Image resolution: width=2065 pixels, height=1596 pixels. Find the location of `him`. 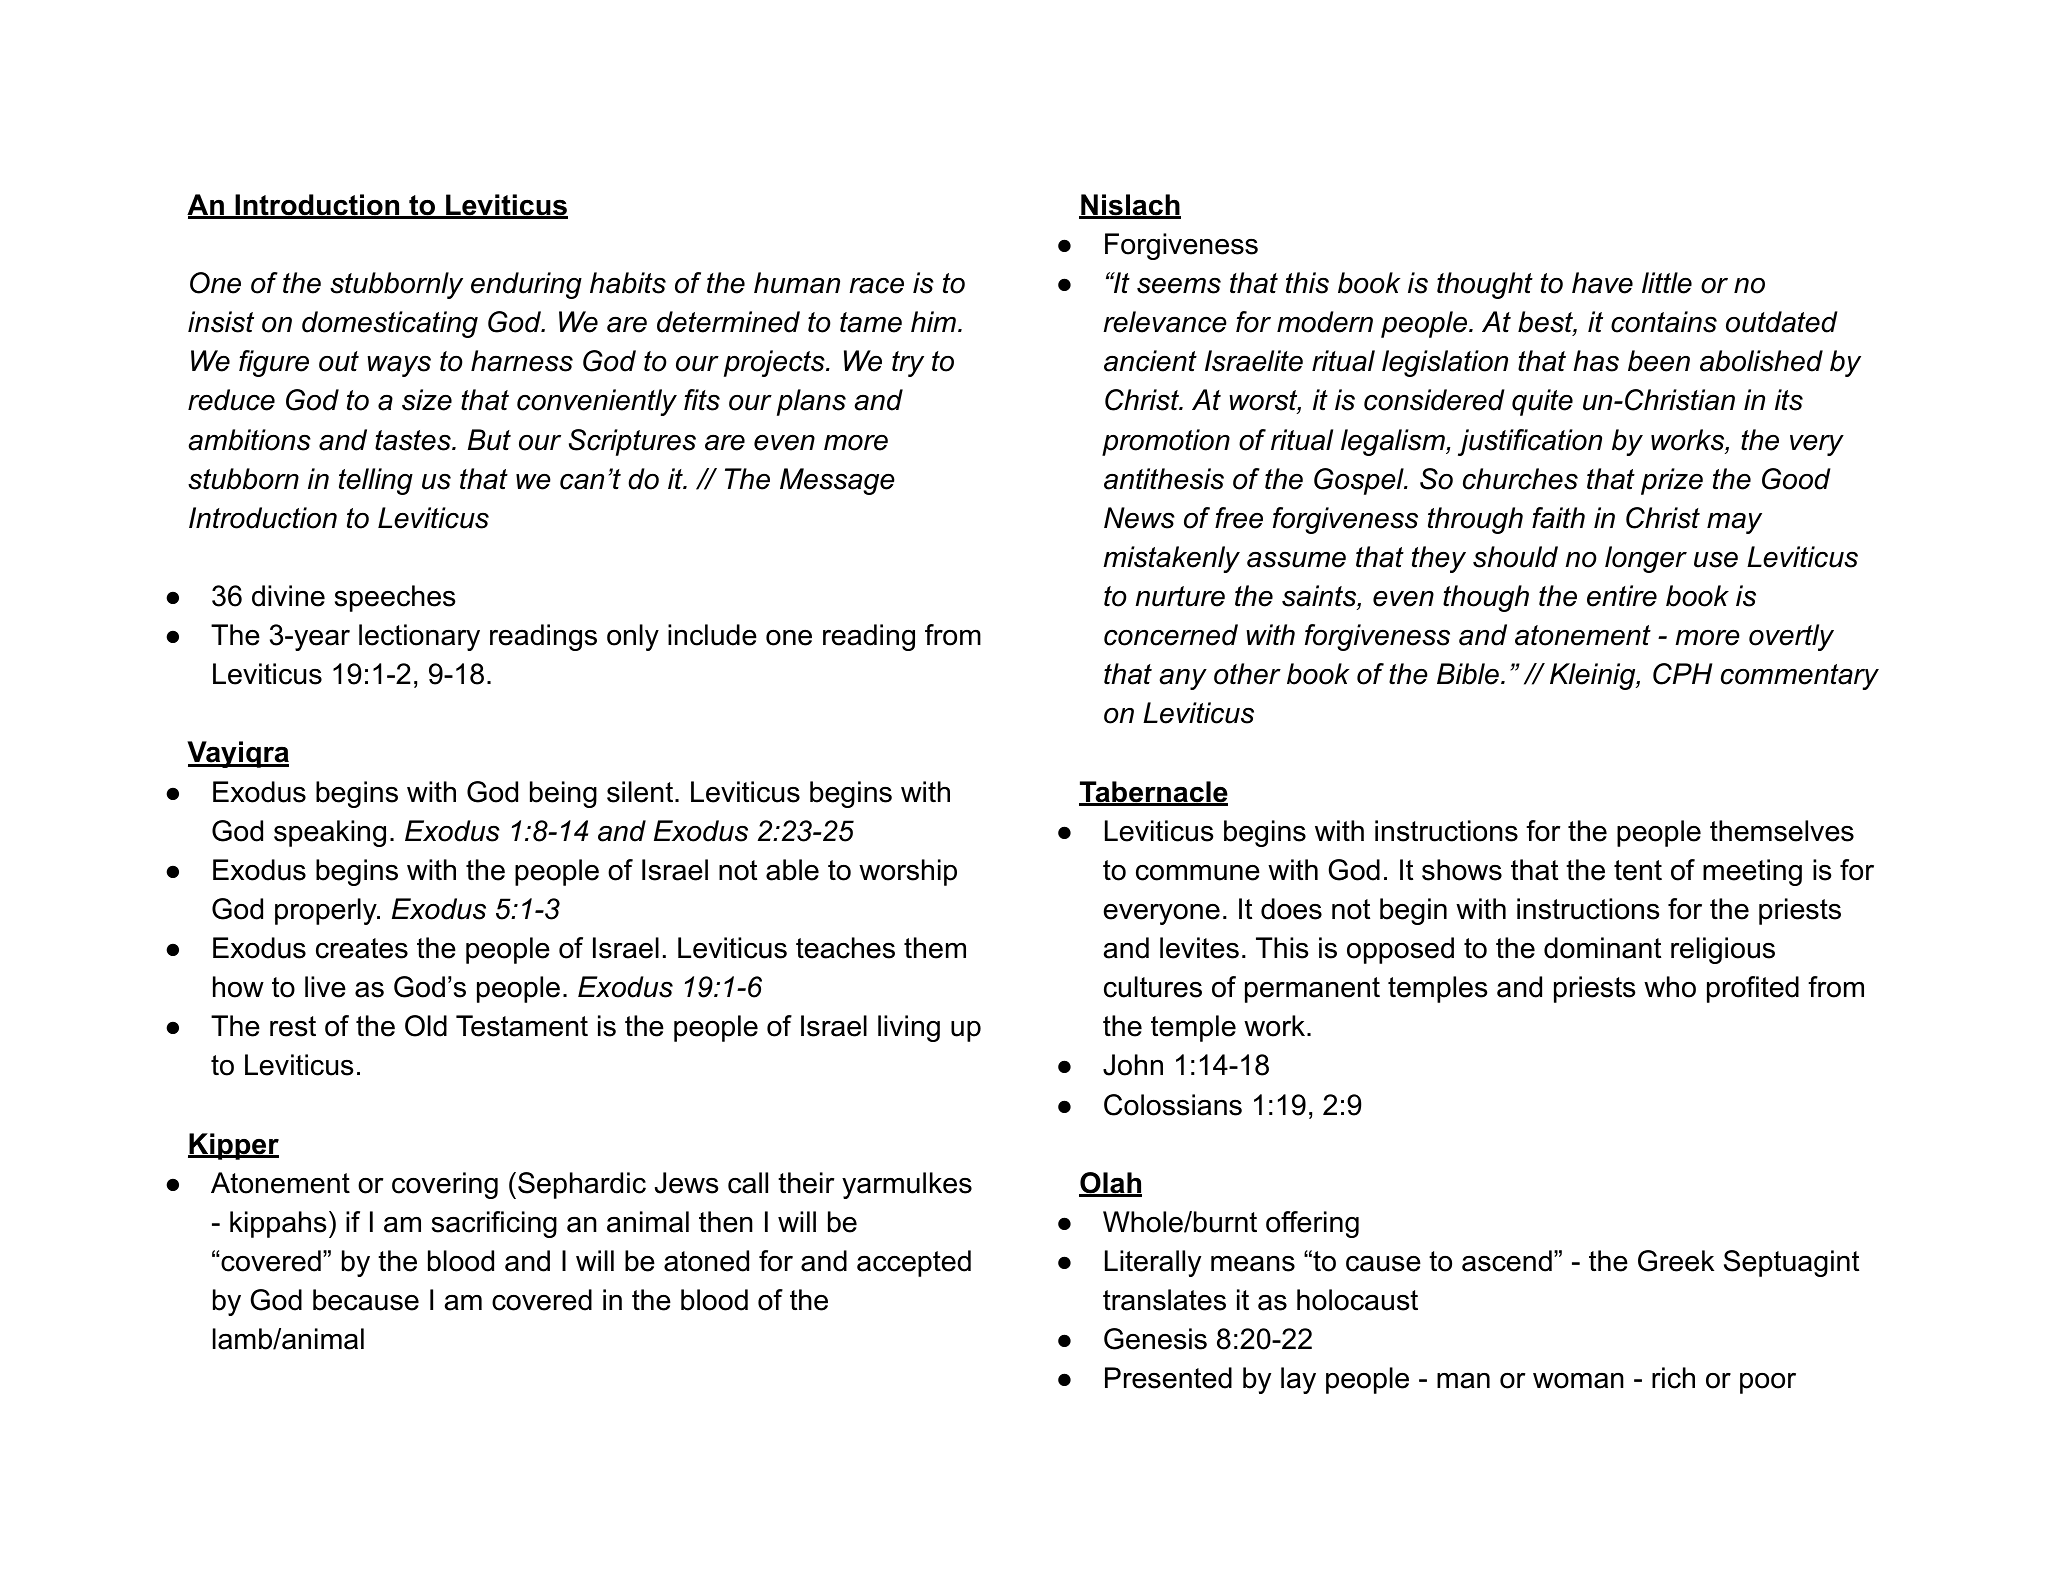

him is located at coordinates (935, 321).
